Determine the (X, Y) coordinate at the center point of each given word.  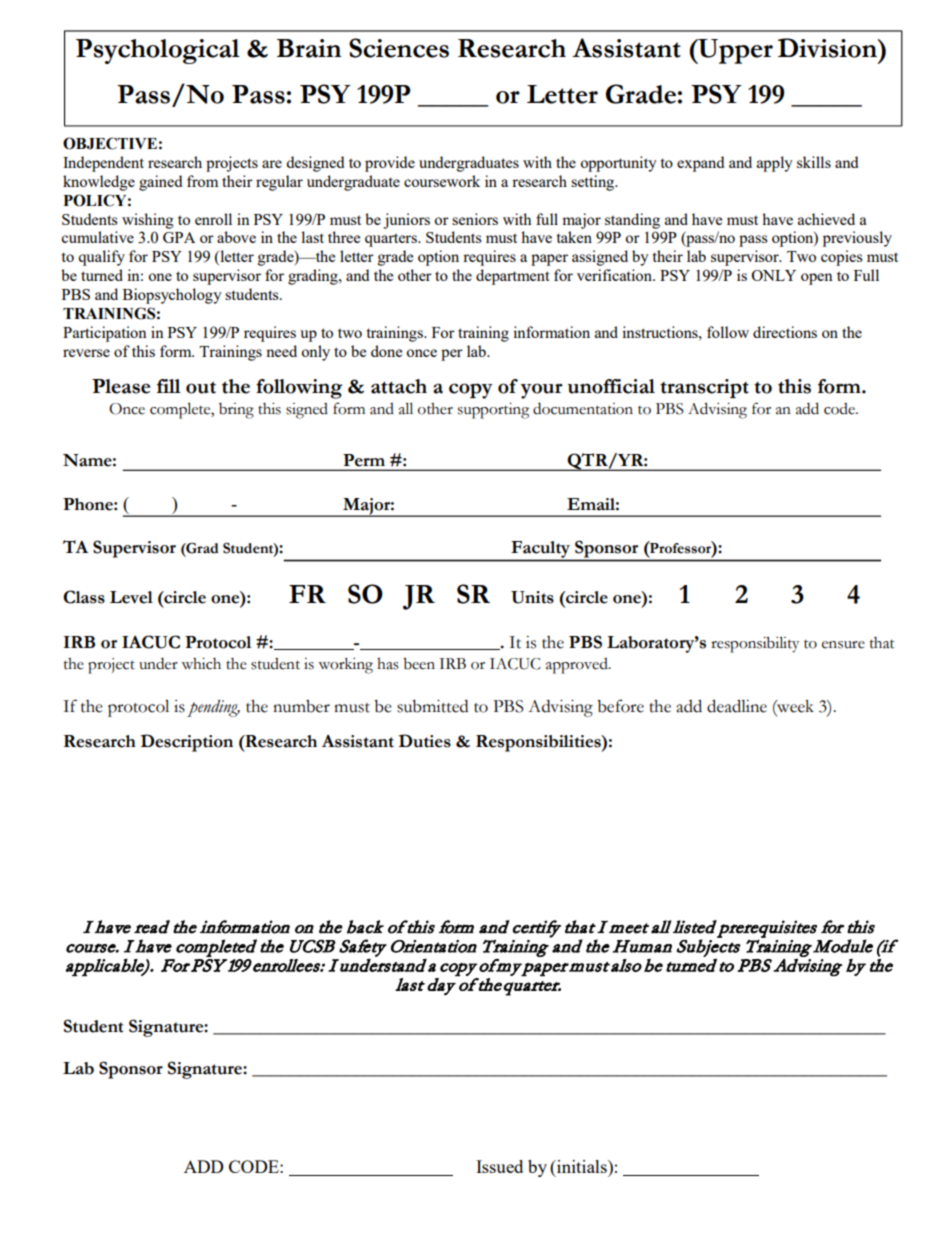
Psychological (158, 51)
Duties (425, 741)
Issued (499, 1166)
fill (169, 386)
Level (131, 597)
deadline (737, 706)
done (386, 351)
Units (532, 597)
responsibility (755, 644)
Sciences (399, 48)
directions (785, 332)
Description (187, 743)
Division (828, 48)
